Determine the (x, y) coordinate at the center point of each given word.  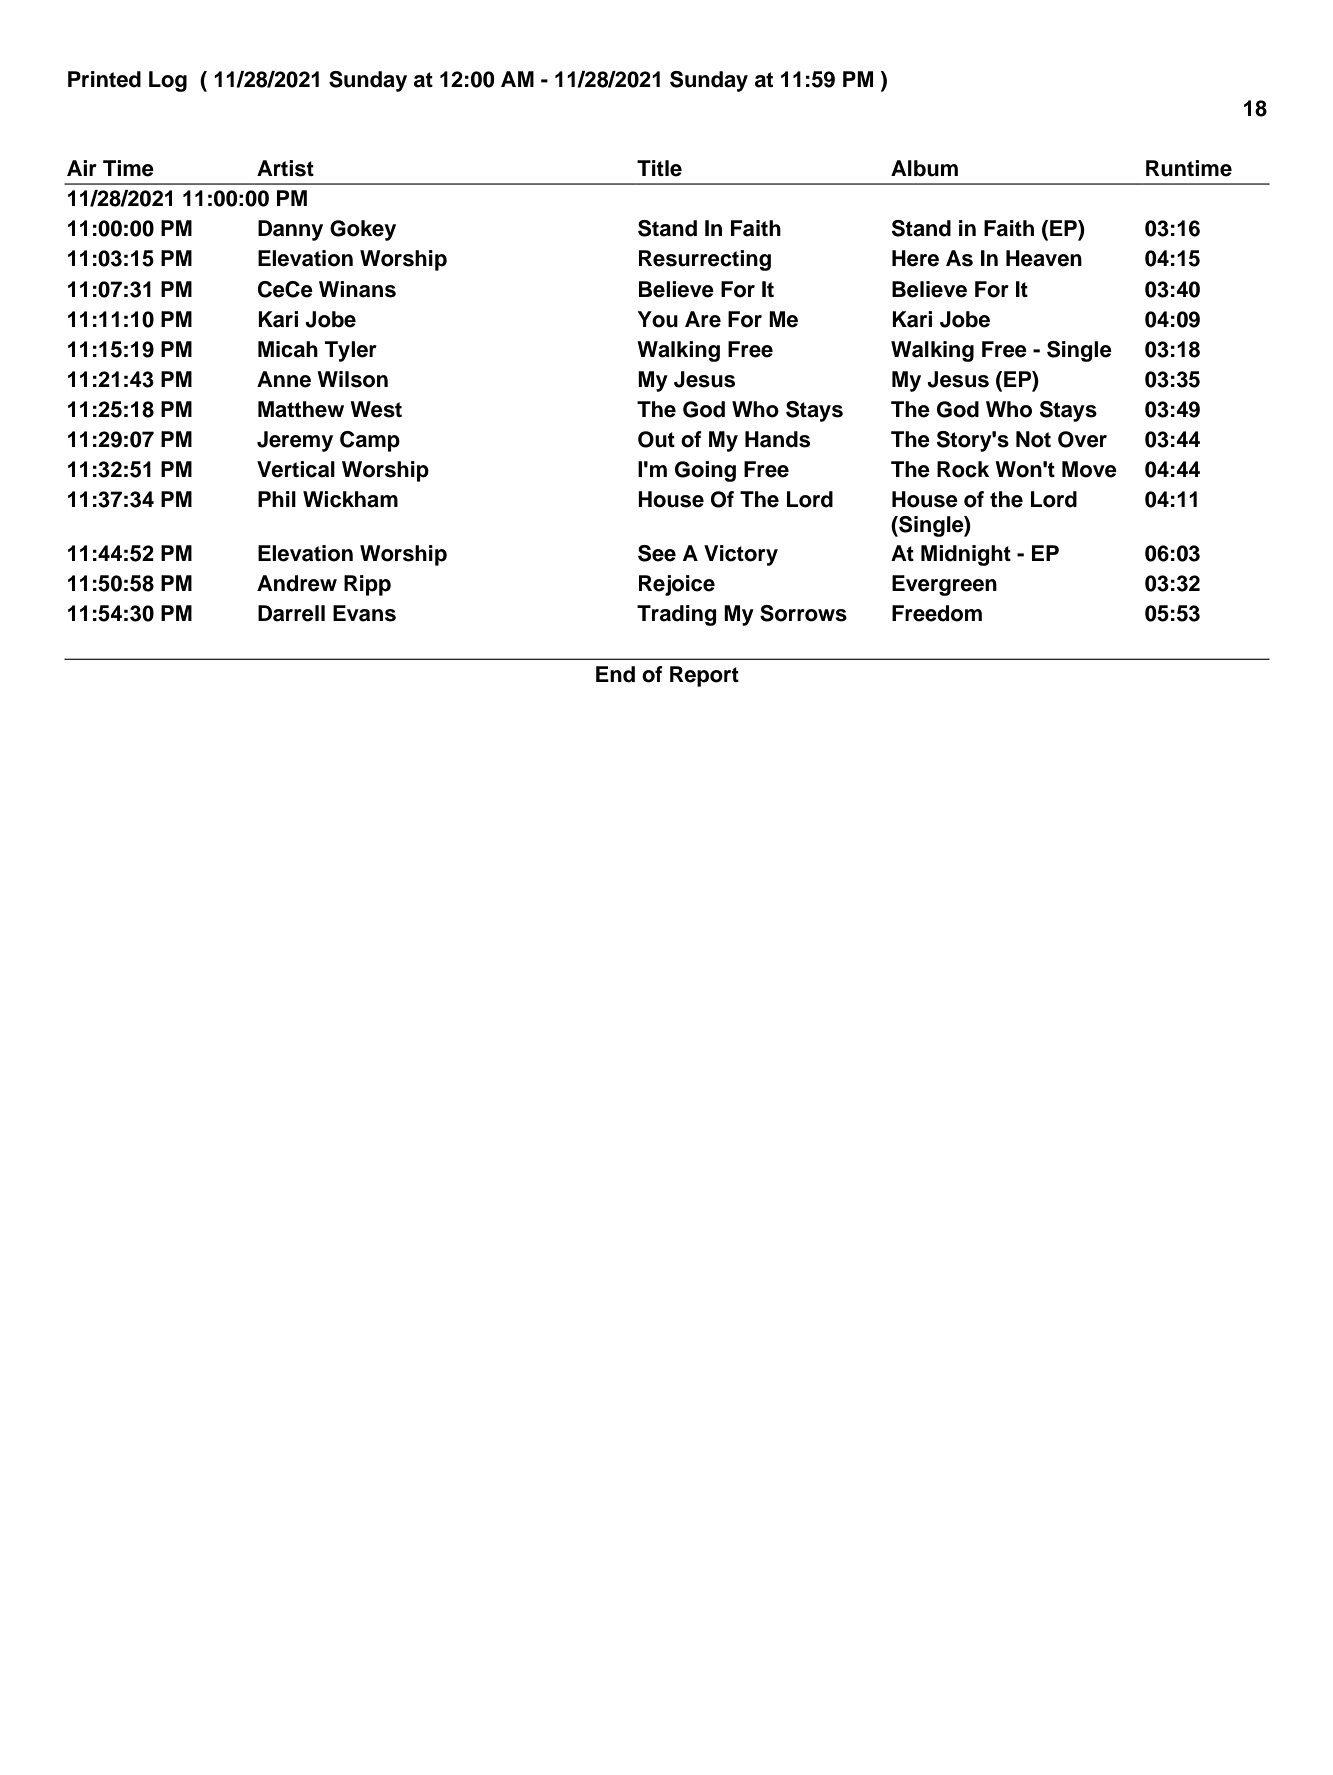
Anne (284, 379)
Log (168, 81)
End (615, 674)
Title (659, 168)
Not (1033, 439)
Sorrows (803, 613)
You (658, 319)
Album (924, 168)
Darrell (291, 613)
